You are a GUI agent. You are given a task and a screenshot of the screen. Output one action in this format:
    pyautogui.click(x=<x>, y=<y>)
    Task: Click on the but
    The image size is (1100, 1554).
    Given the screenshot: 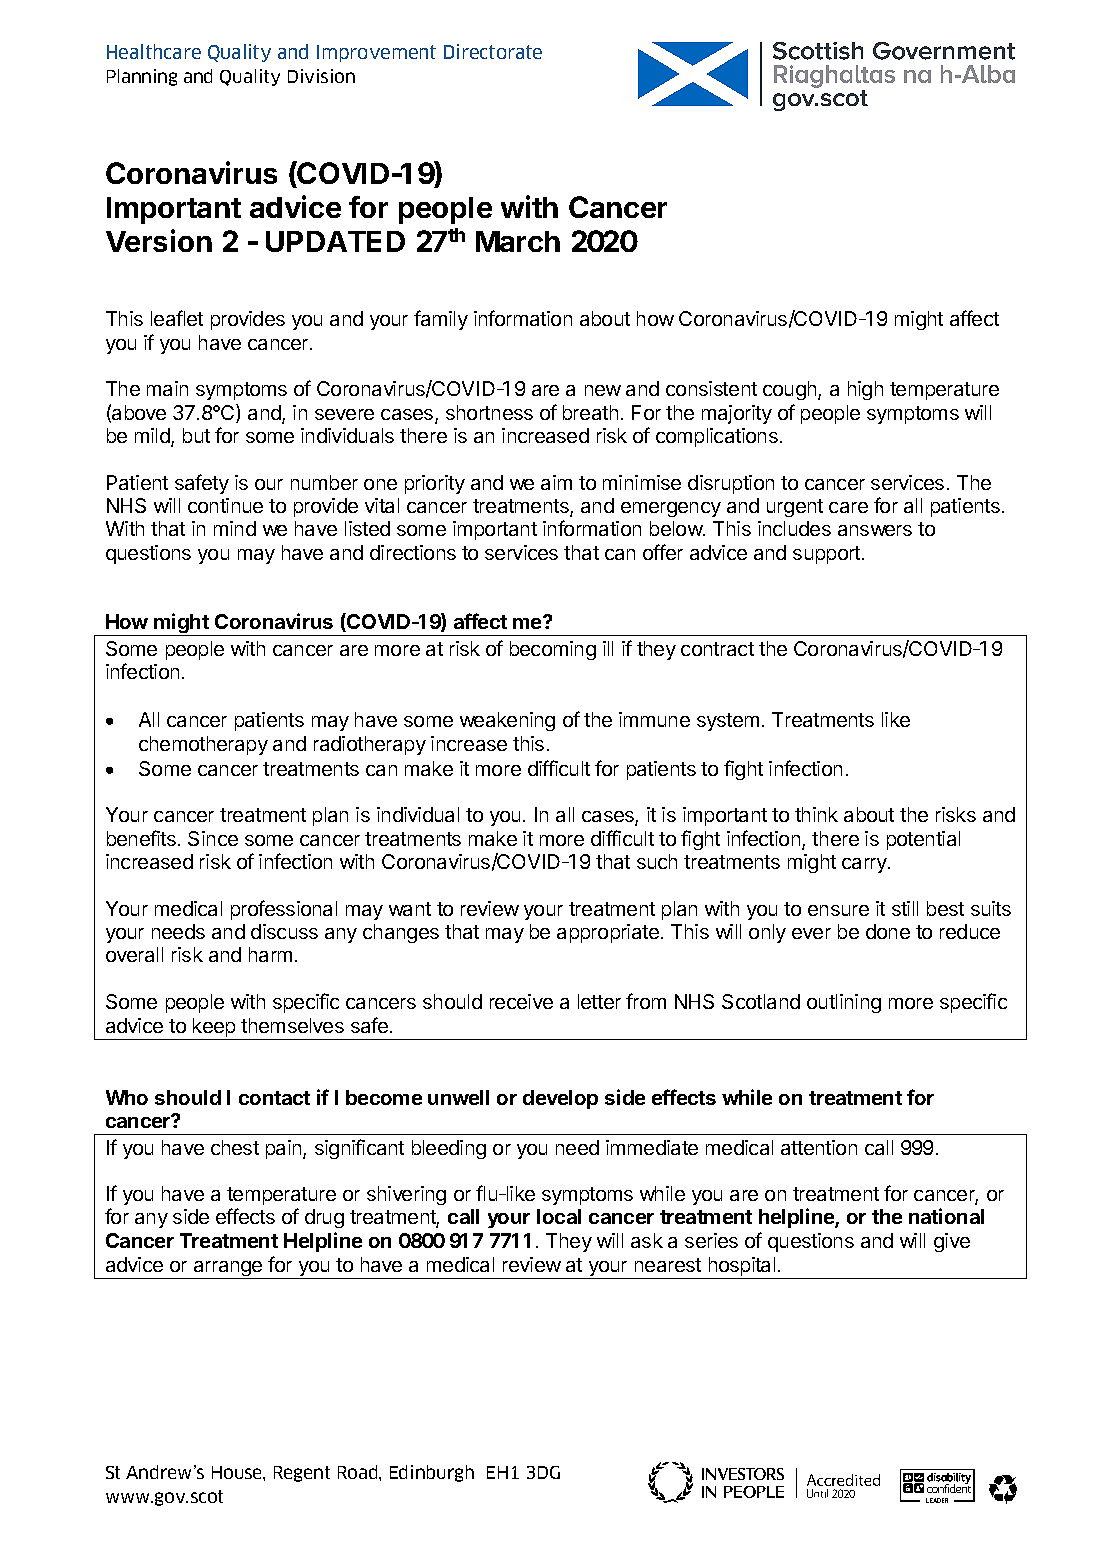 What is the action you would take?
    pyautogui.click(x=196, y=435)
